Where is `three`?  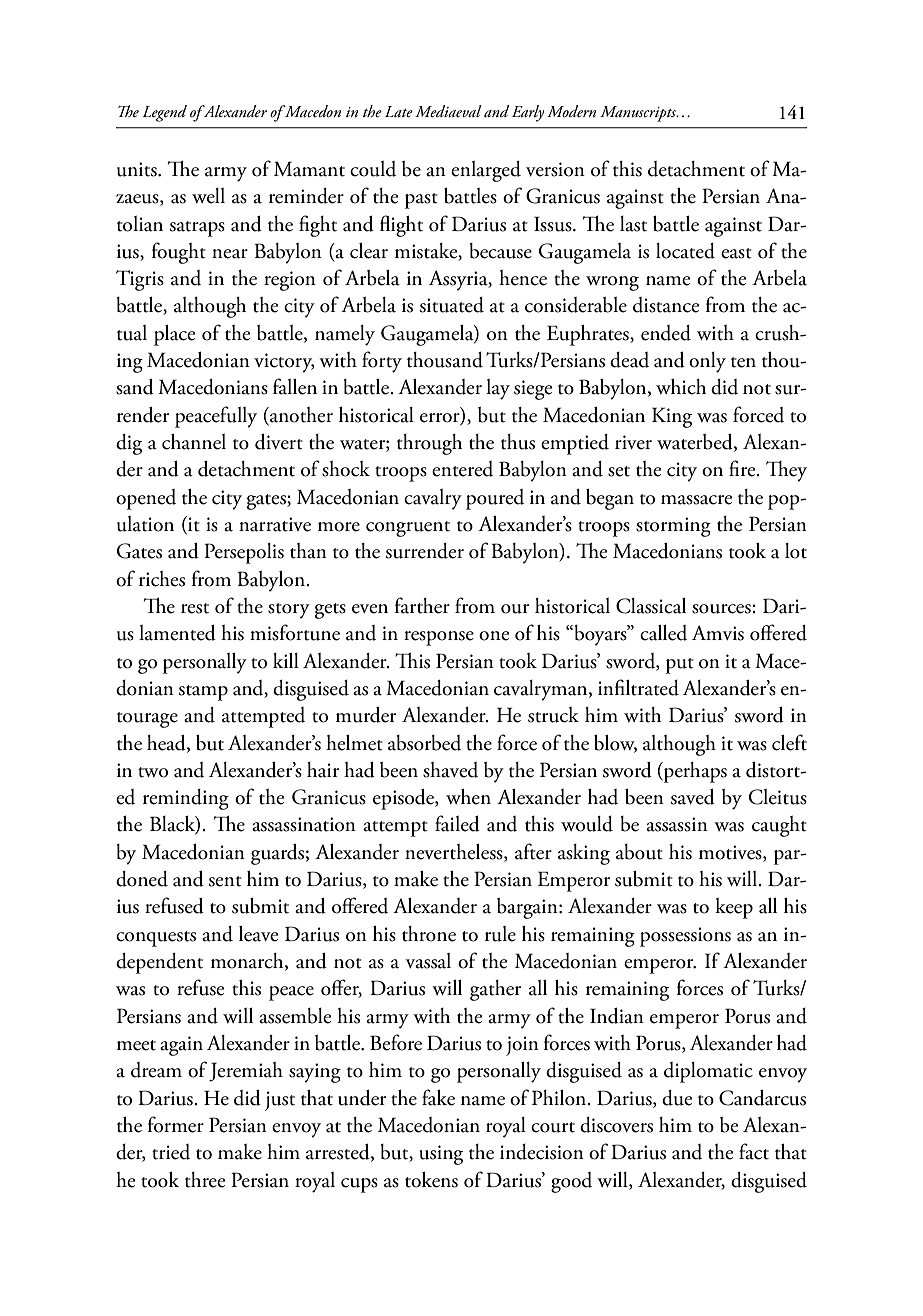 three is located at coordinates (205, 1180).
